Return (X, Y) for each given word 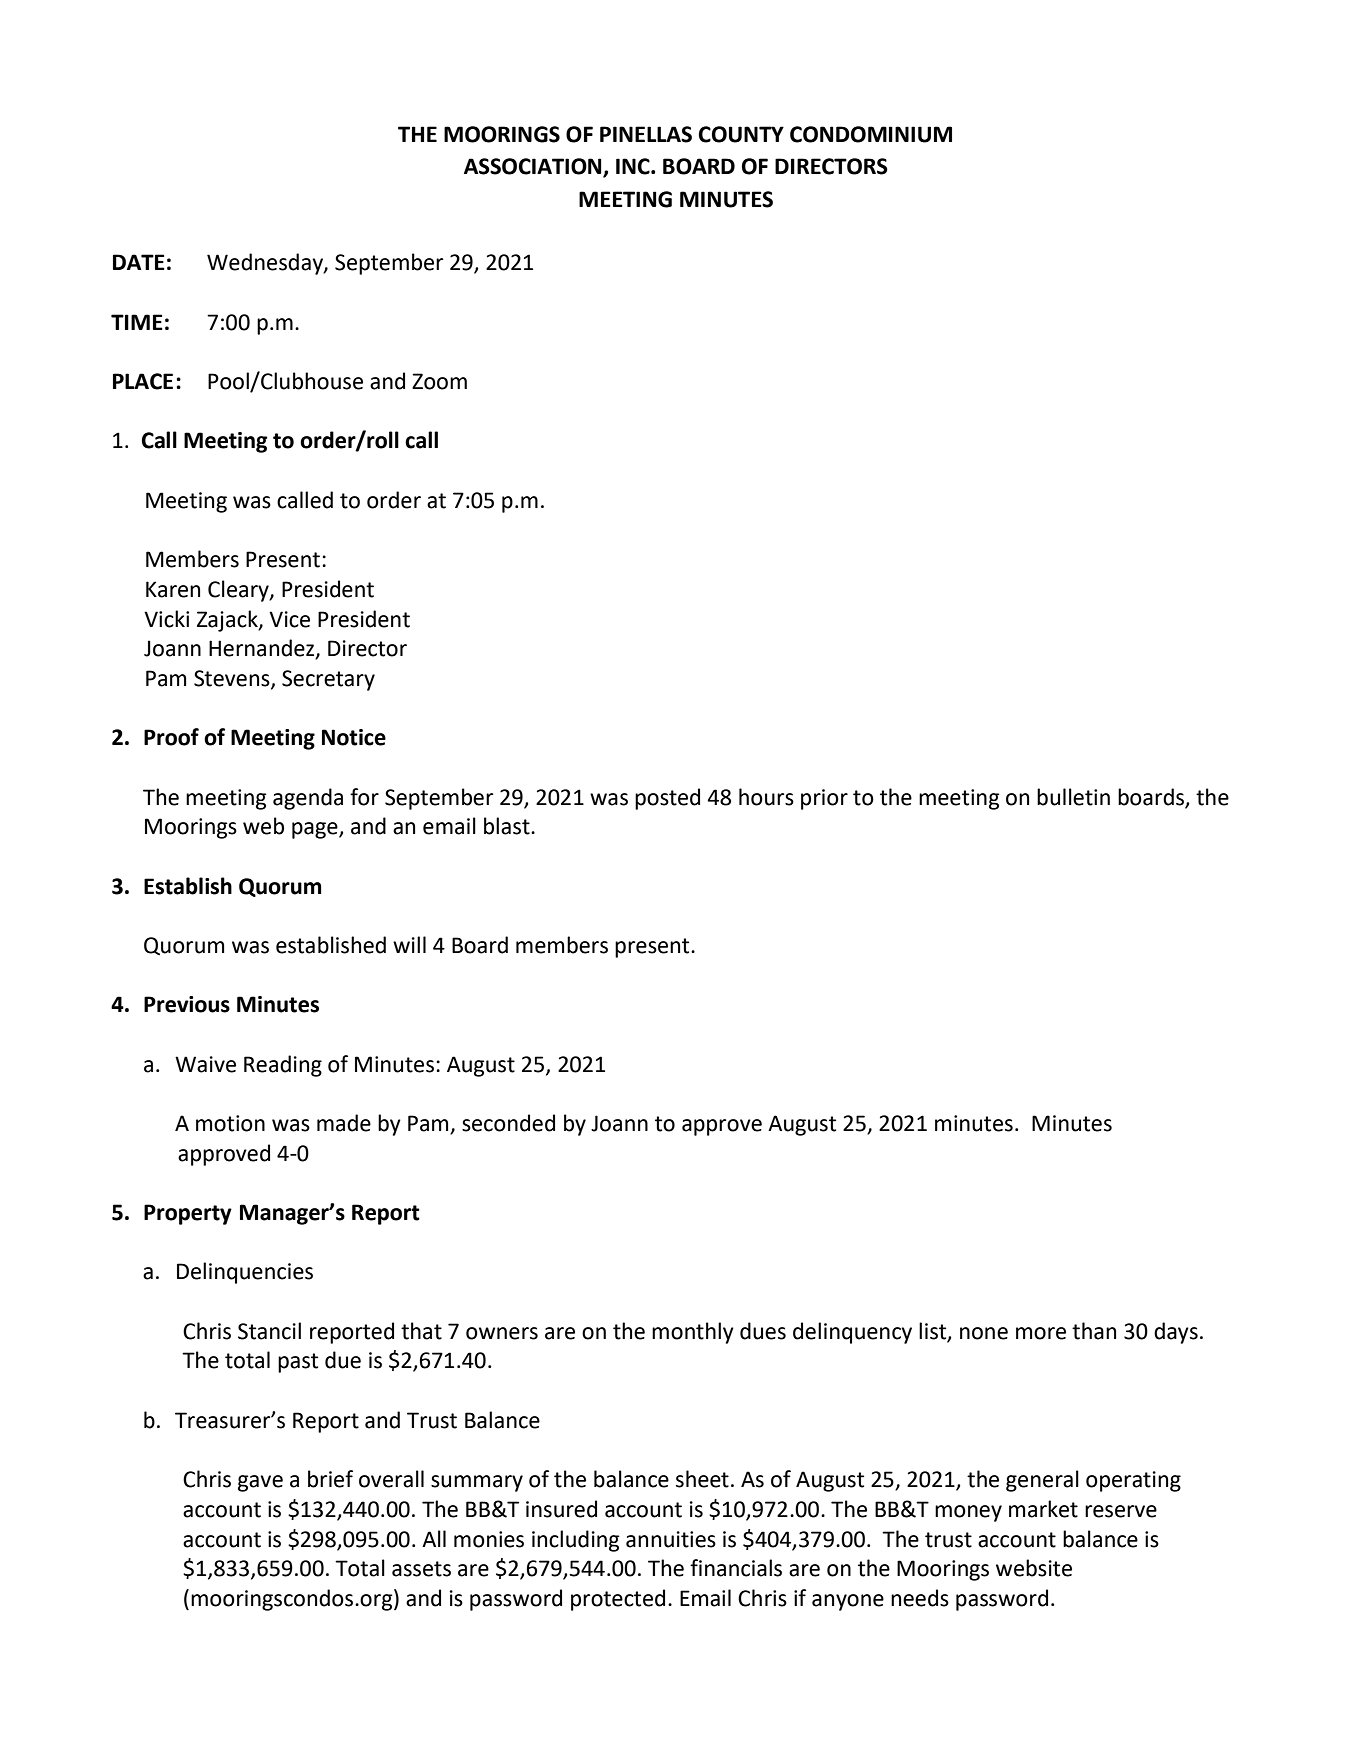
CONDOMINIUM (871, 134)
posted (667, 799)
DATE (139, 262)
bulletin (1073, 797)
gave (260, 1483)
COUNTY (741, 134)
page (316, 830)
